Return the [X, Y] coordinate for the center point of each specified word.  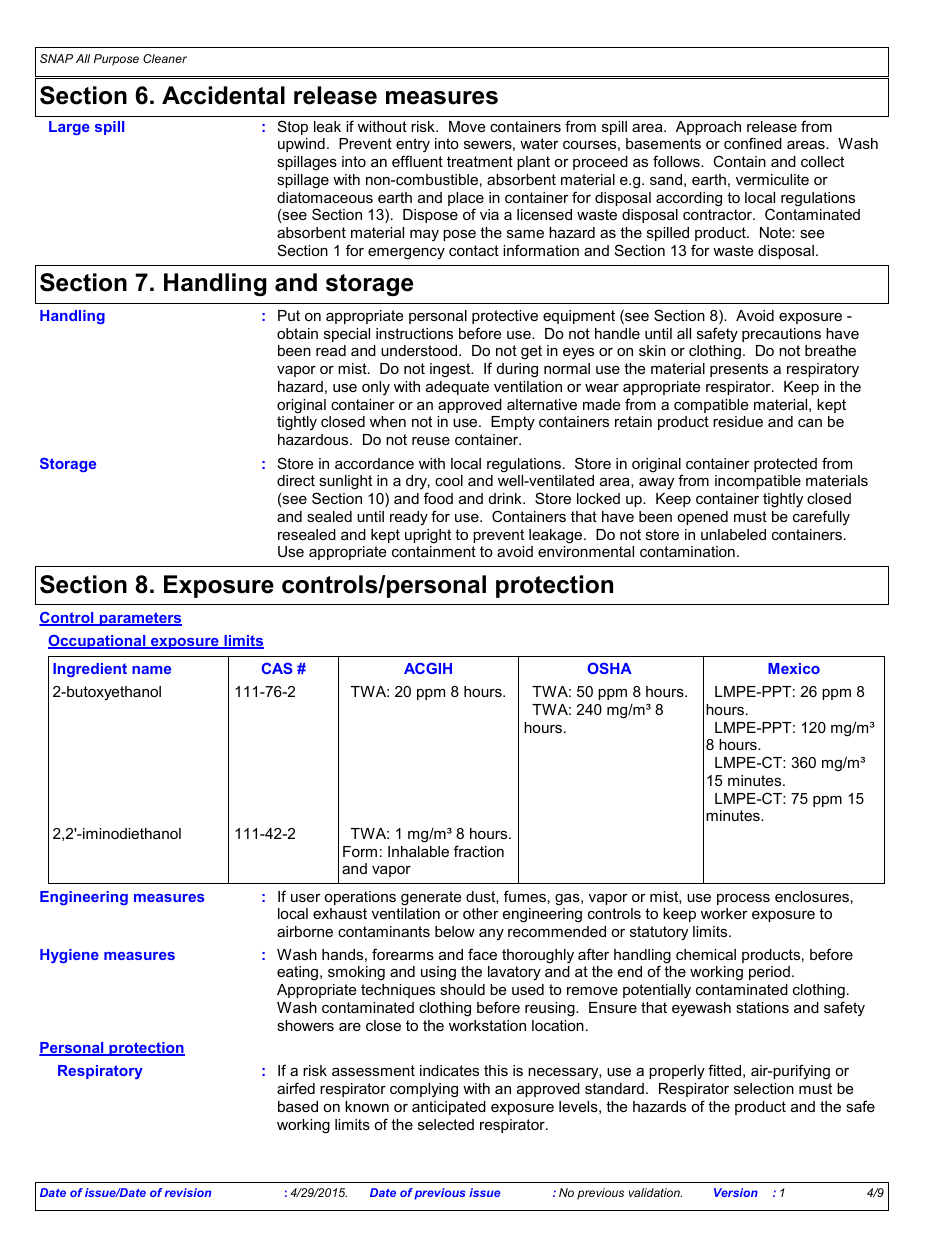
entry [413, 147]
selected [446, 1124]
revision [188, 1192]
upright [428, 536]
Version [736, 1192]
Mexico [794, 668]
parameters [139, 619]
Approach [708, 128]
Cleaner [165, 58]
